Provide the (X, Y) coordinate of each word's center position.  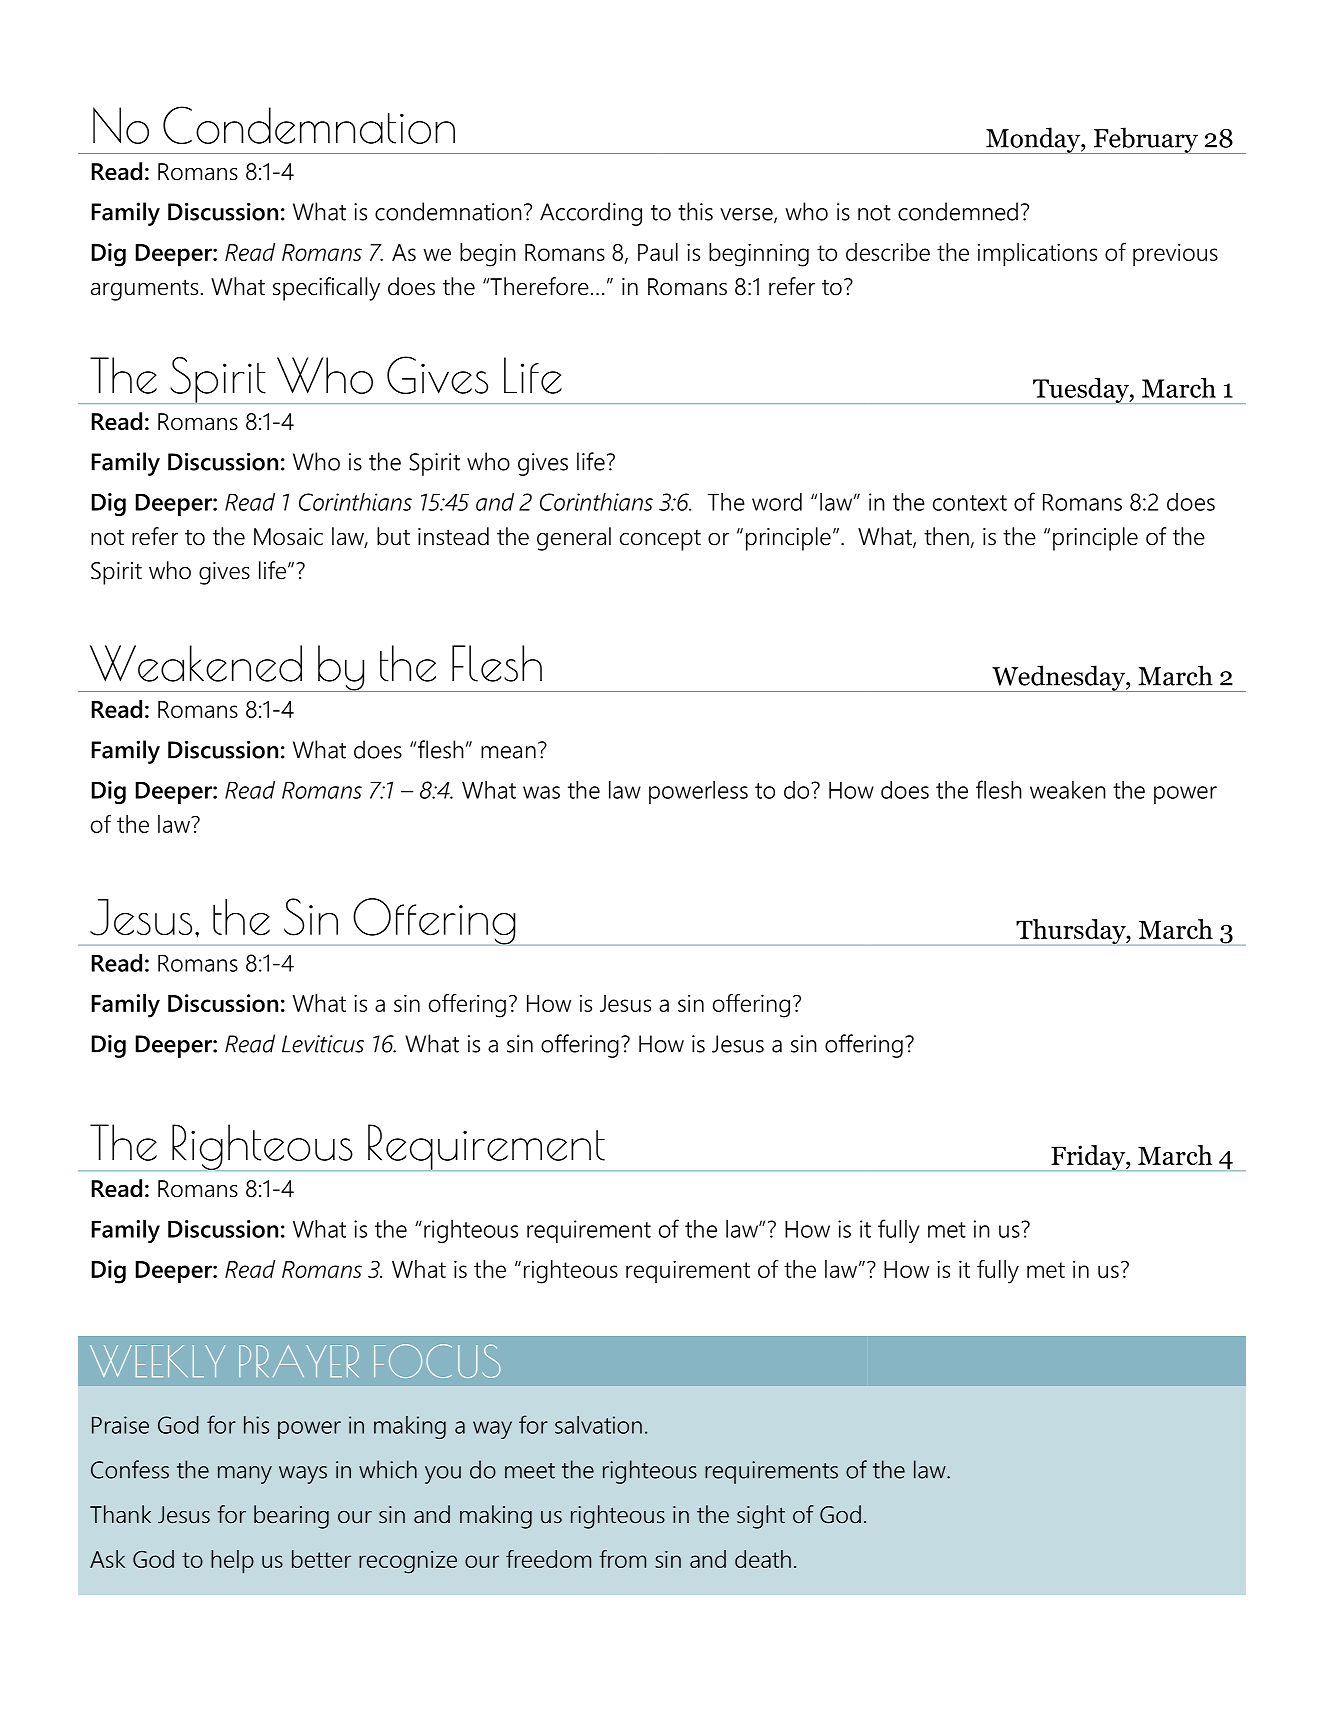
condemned (958, 211)
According (591, 214)
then (946, 536)
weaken (1068, 790)
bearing (291, 1517)
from (622, 1559)
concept (660, 540)
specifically (326, 289)
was (541, 792)
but (393, 536)
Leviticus (323, 1044)
